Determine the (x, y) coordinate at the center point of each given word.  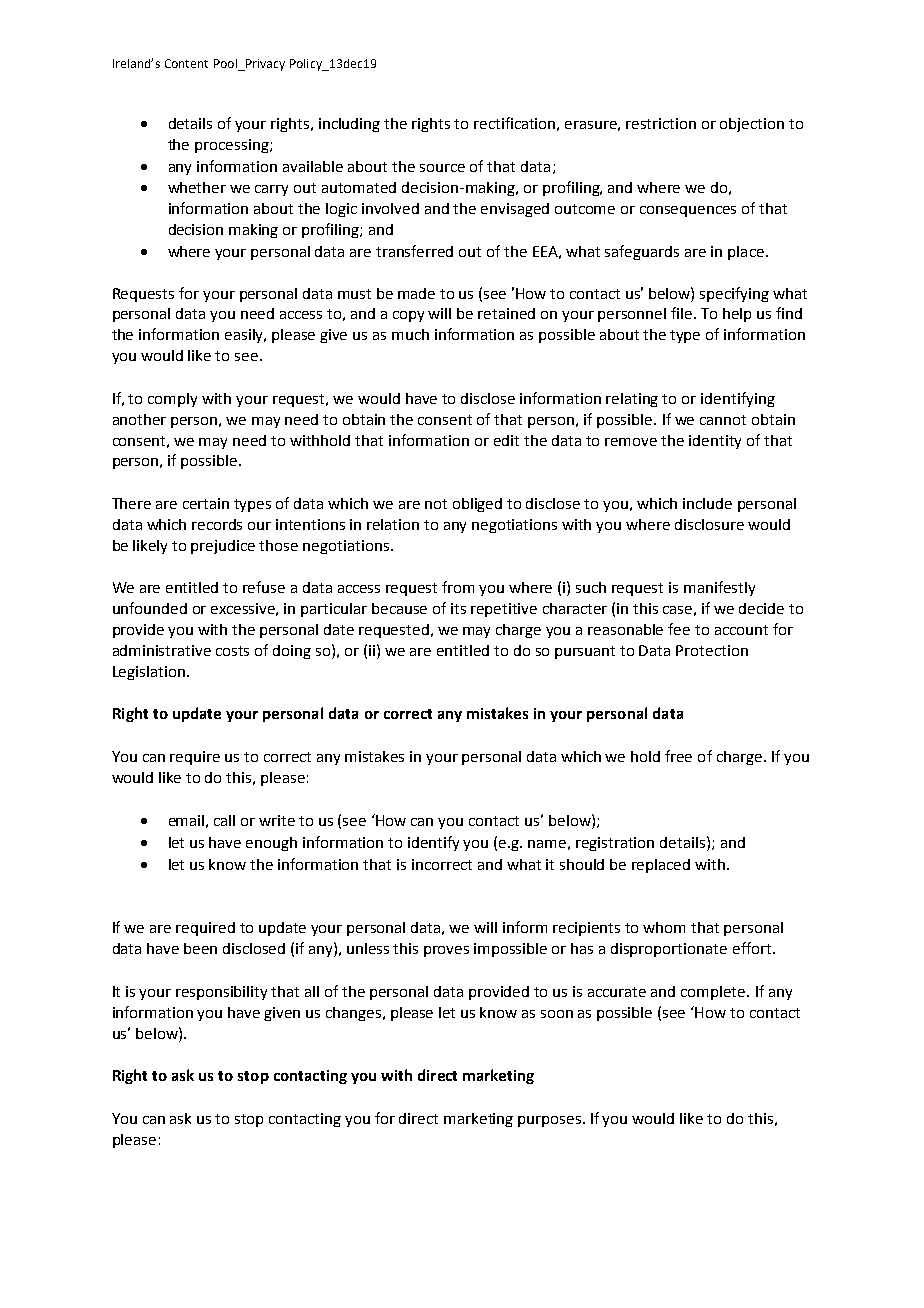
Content (186, 63)
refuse (264, 587)
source (442, 168)
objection (752, 125)
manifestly (719, 588)
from (458, 587)
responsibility (221, 993)
